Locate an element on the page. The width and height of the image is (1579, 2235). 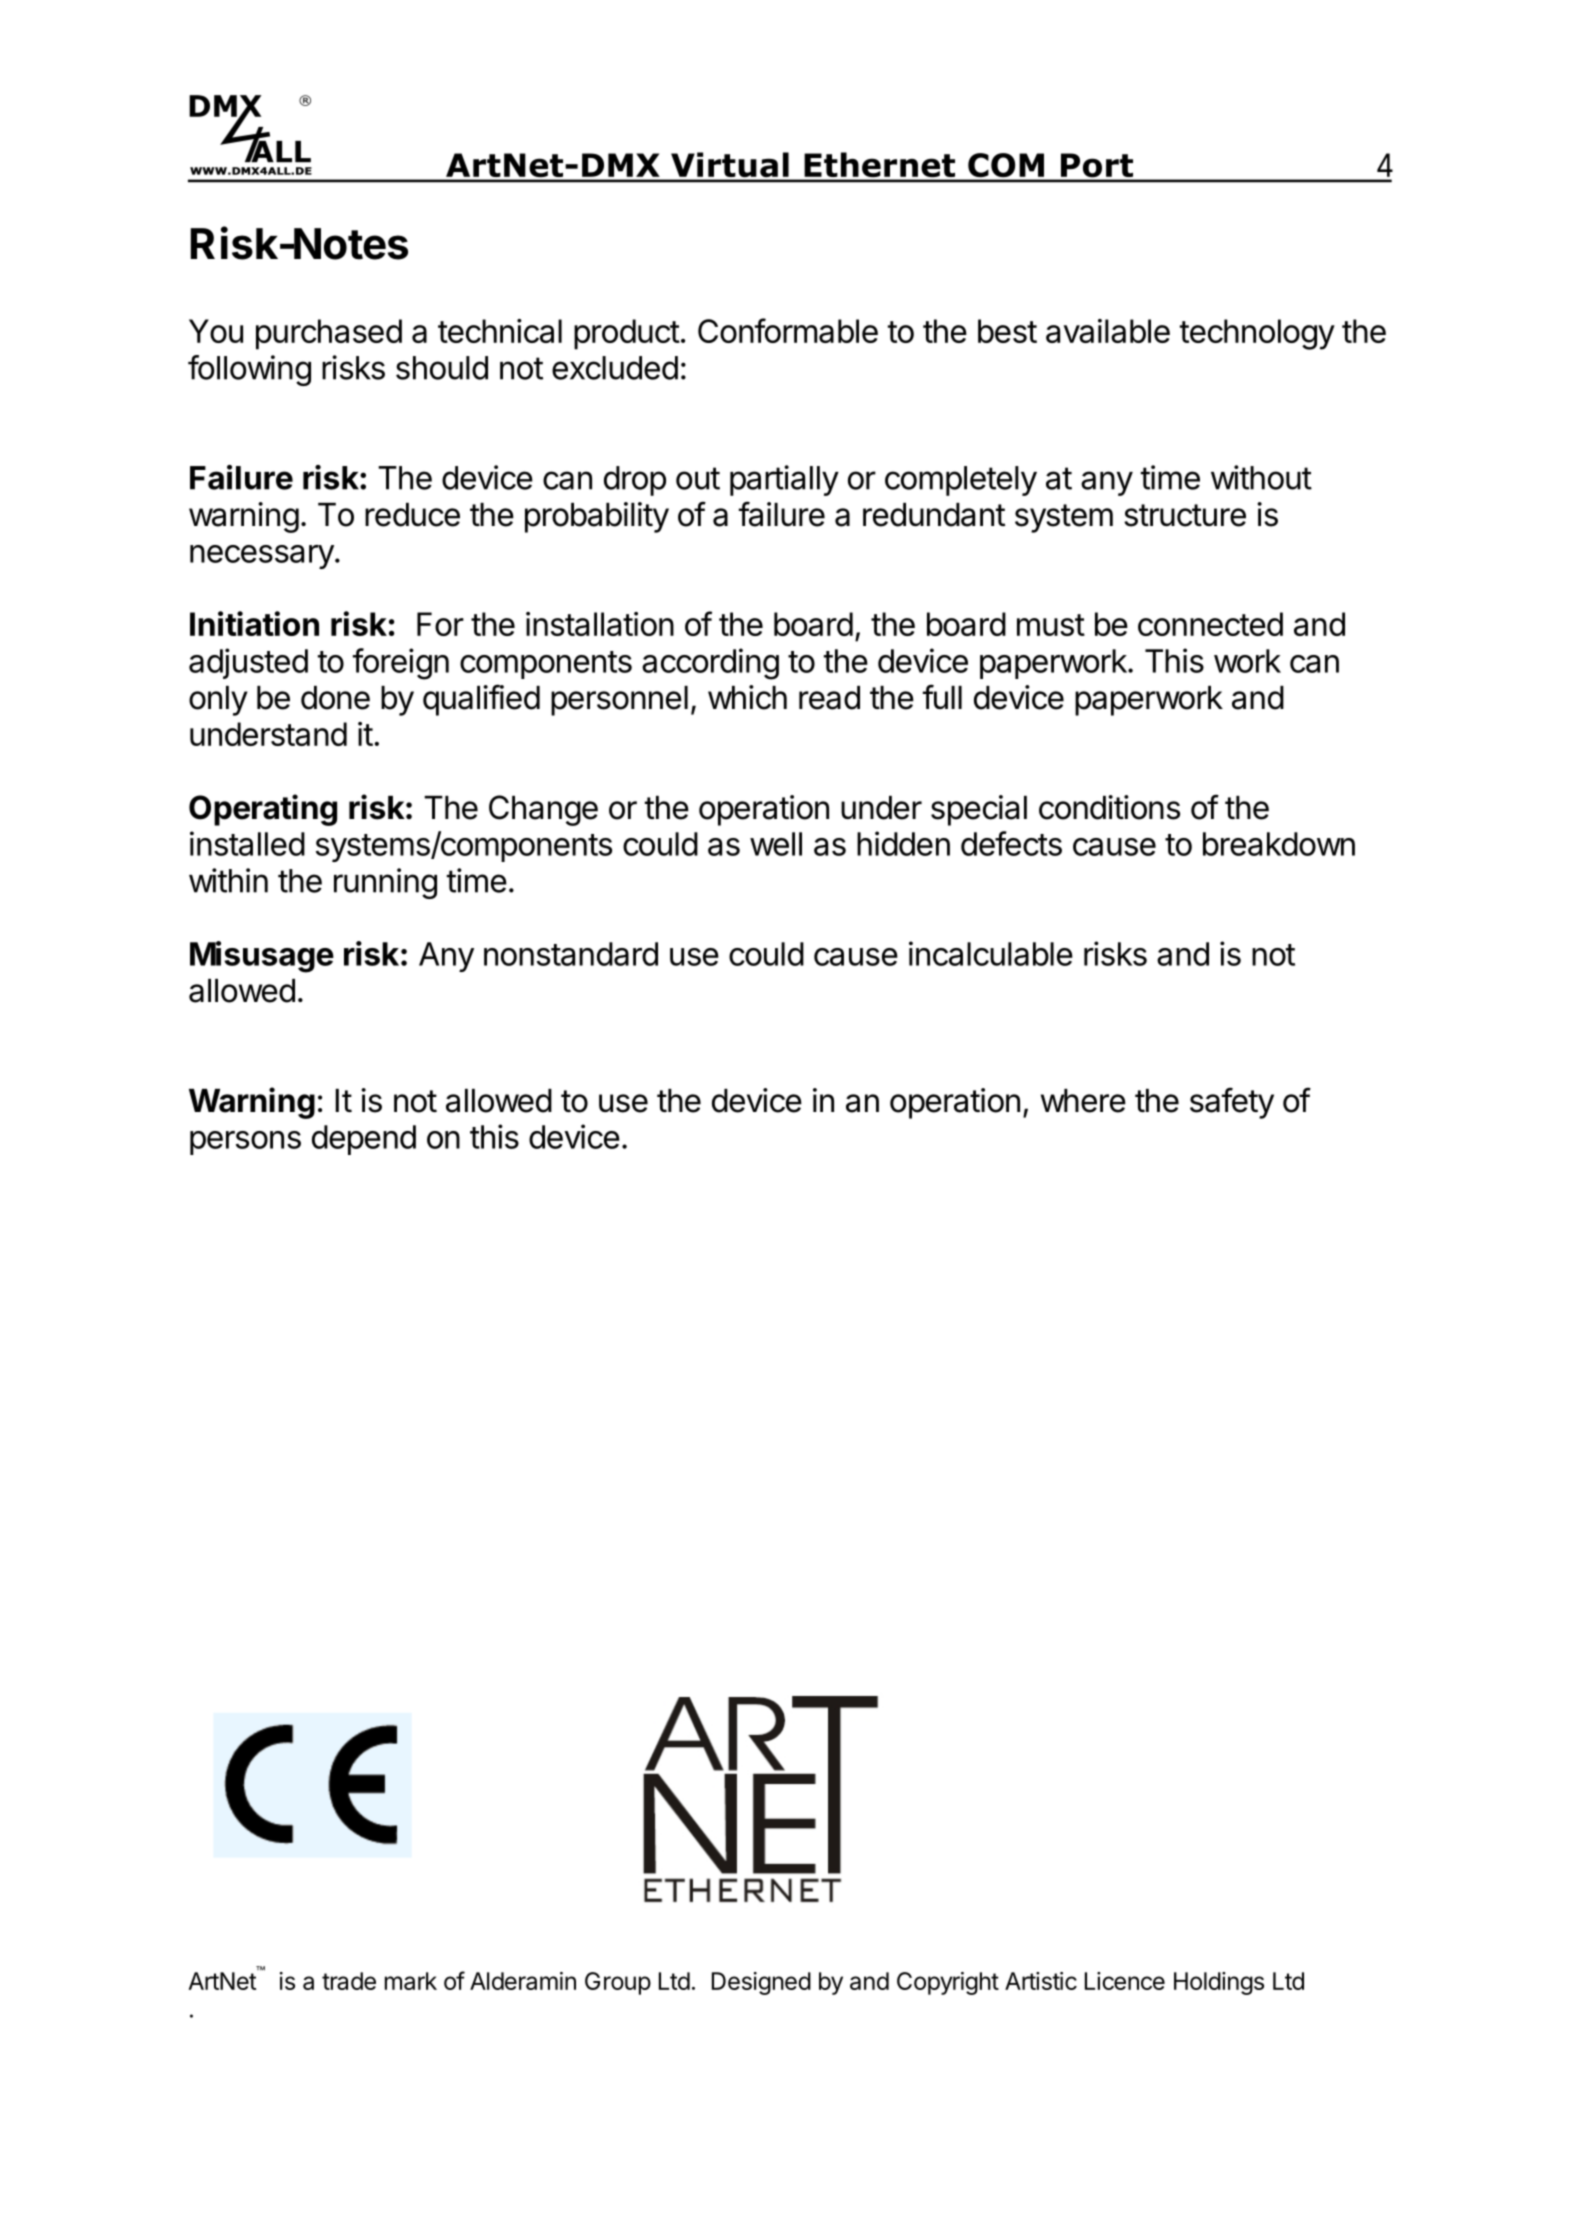
Designed is located at coordinates (761, 1983).
